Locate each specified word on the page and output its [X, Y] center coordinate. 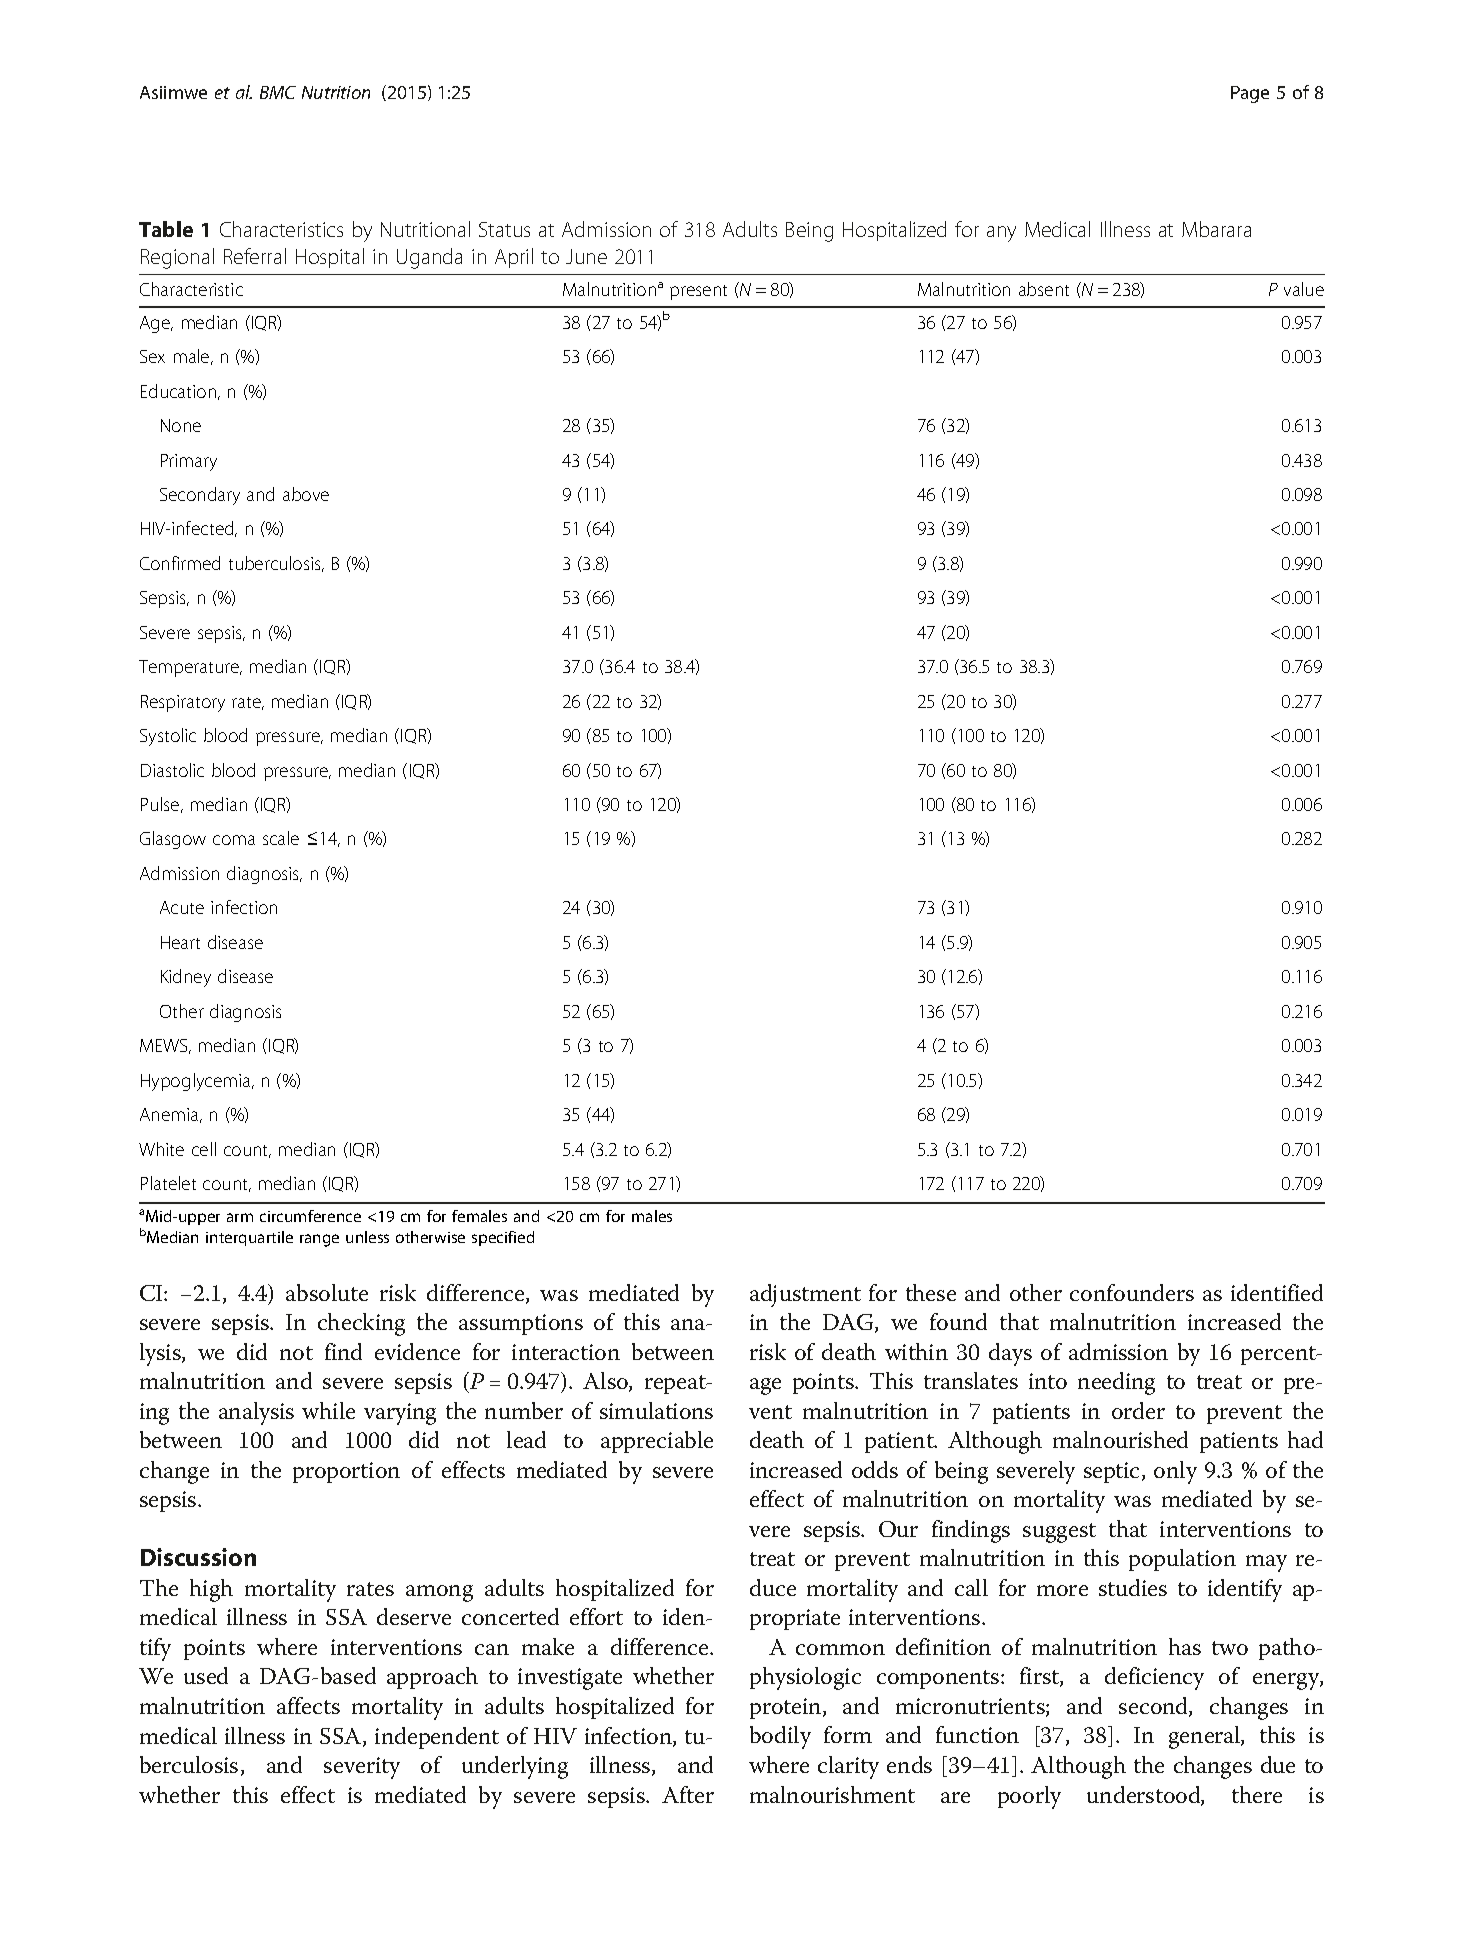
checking [361, 1324]
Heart [180, 942]
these [931, 1292]
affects [308, 1705]
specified [503, 1238]
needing [1116, 1383]
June [586, 256]
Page [1250, 94]
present [698, 292]
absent [1044, 289]
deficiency [1154, 1678]
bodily [780, 1737]
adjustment [805, 1295]
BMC [278, 92]
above [306, 494]
